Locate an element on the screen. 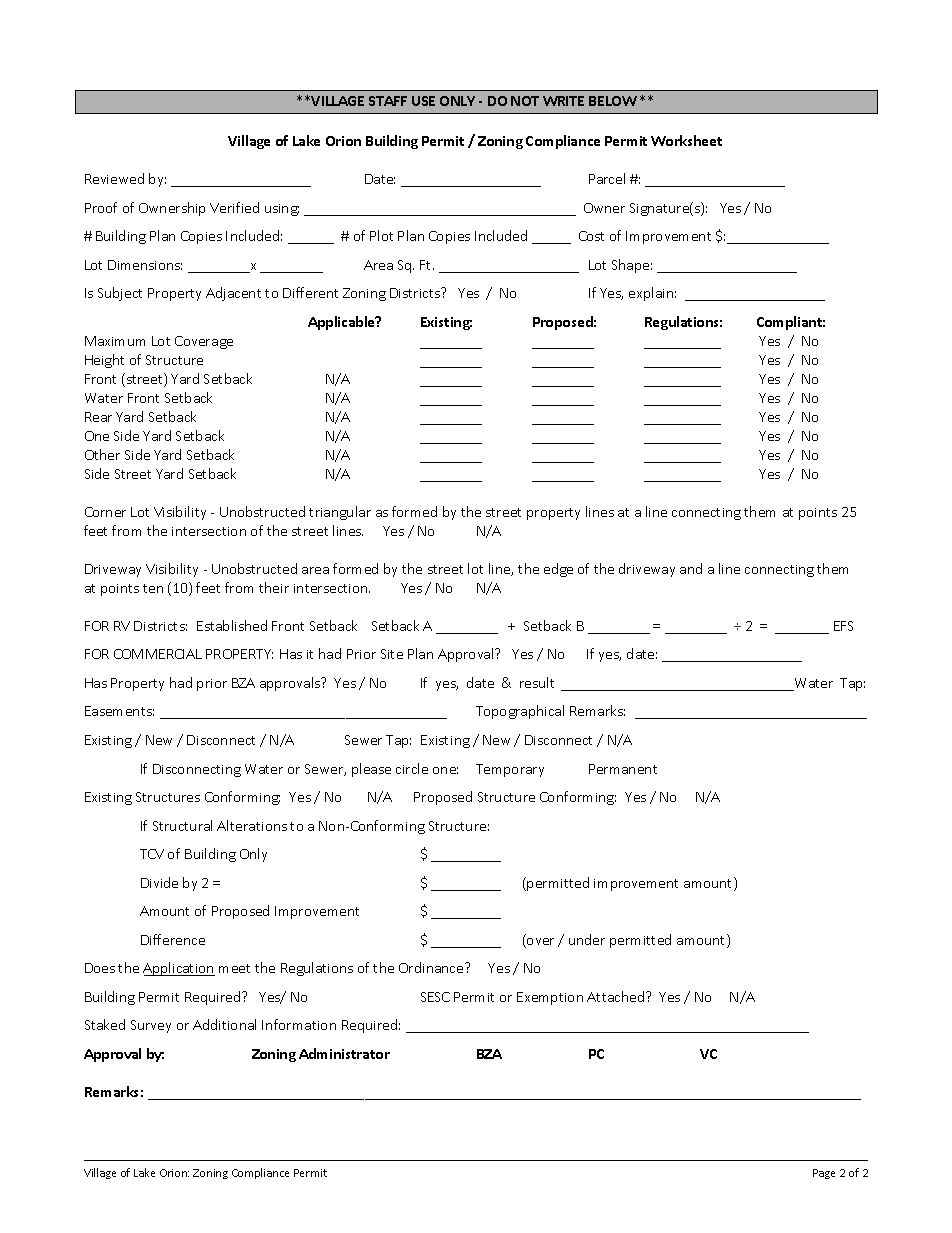 This screenshot has height=1233, width=952. Site is located at coordinates (392, 654).
